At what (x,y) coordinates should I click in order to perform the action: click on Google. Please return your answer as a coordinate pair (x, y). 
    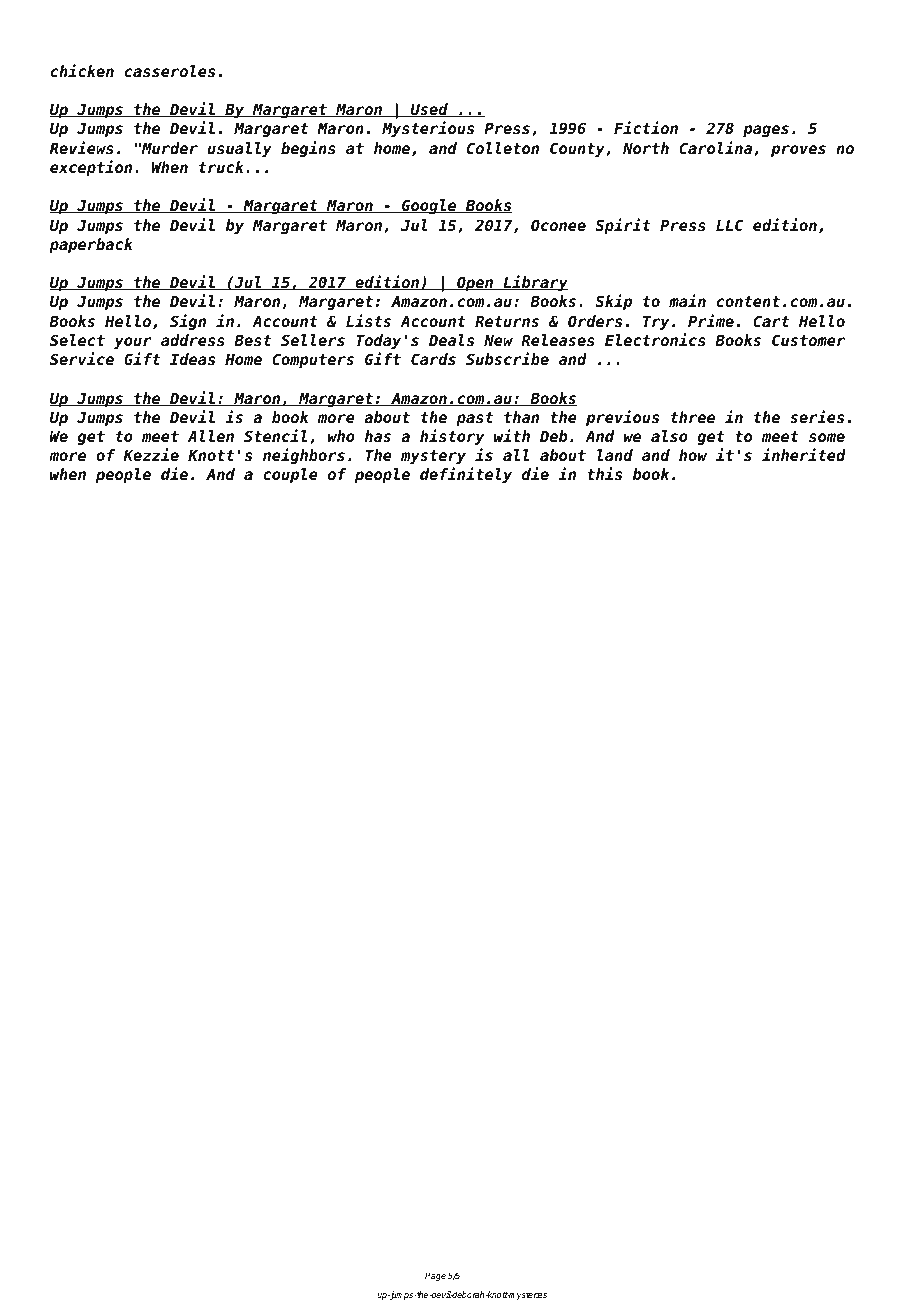
    Looking at the image, I should click on (429, 206).
